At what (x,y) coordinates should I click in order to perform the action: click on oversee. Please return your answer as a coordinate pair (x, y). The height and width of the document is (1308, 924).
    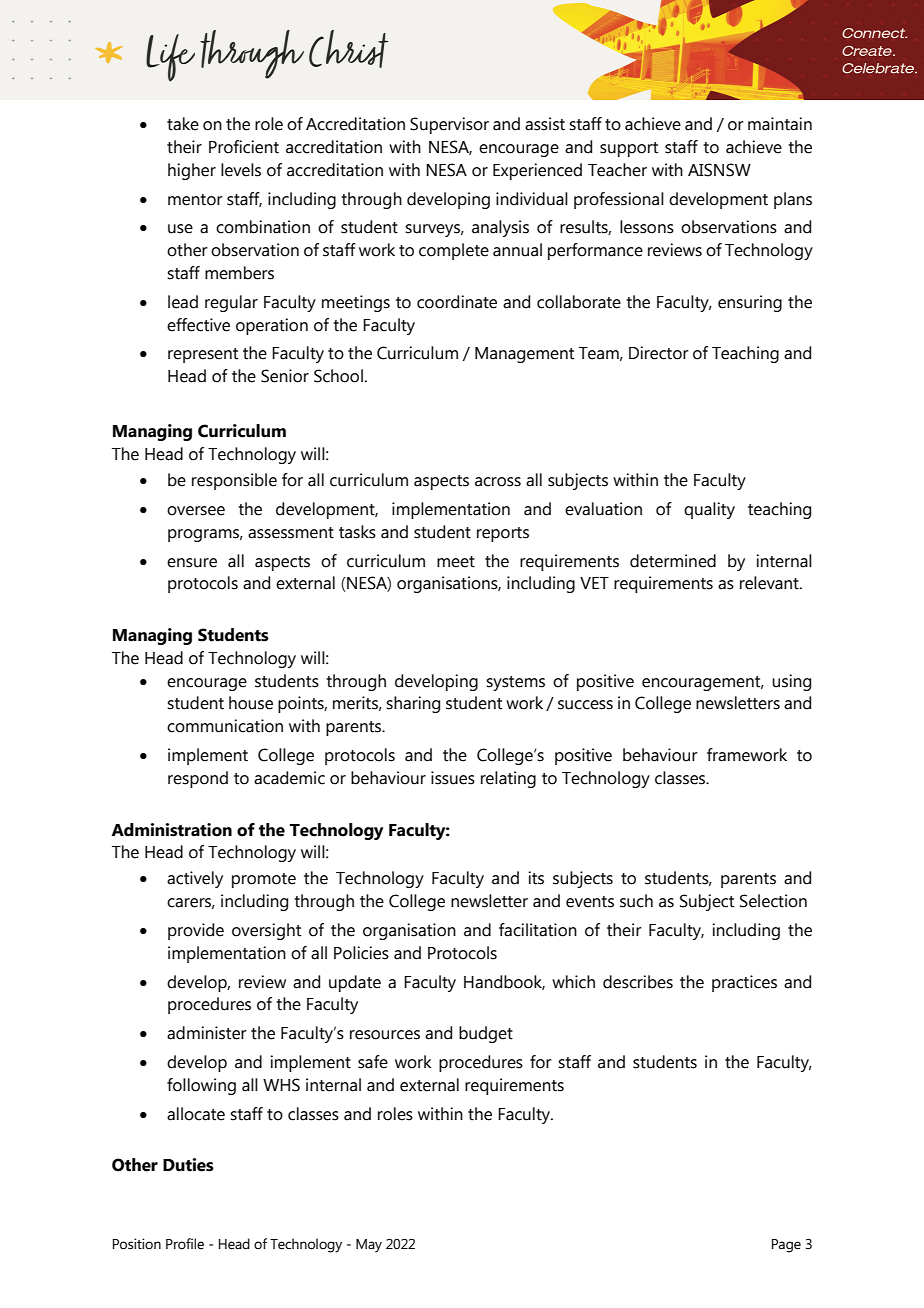
    Looking at the image, I should click on (196, 511).
